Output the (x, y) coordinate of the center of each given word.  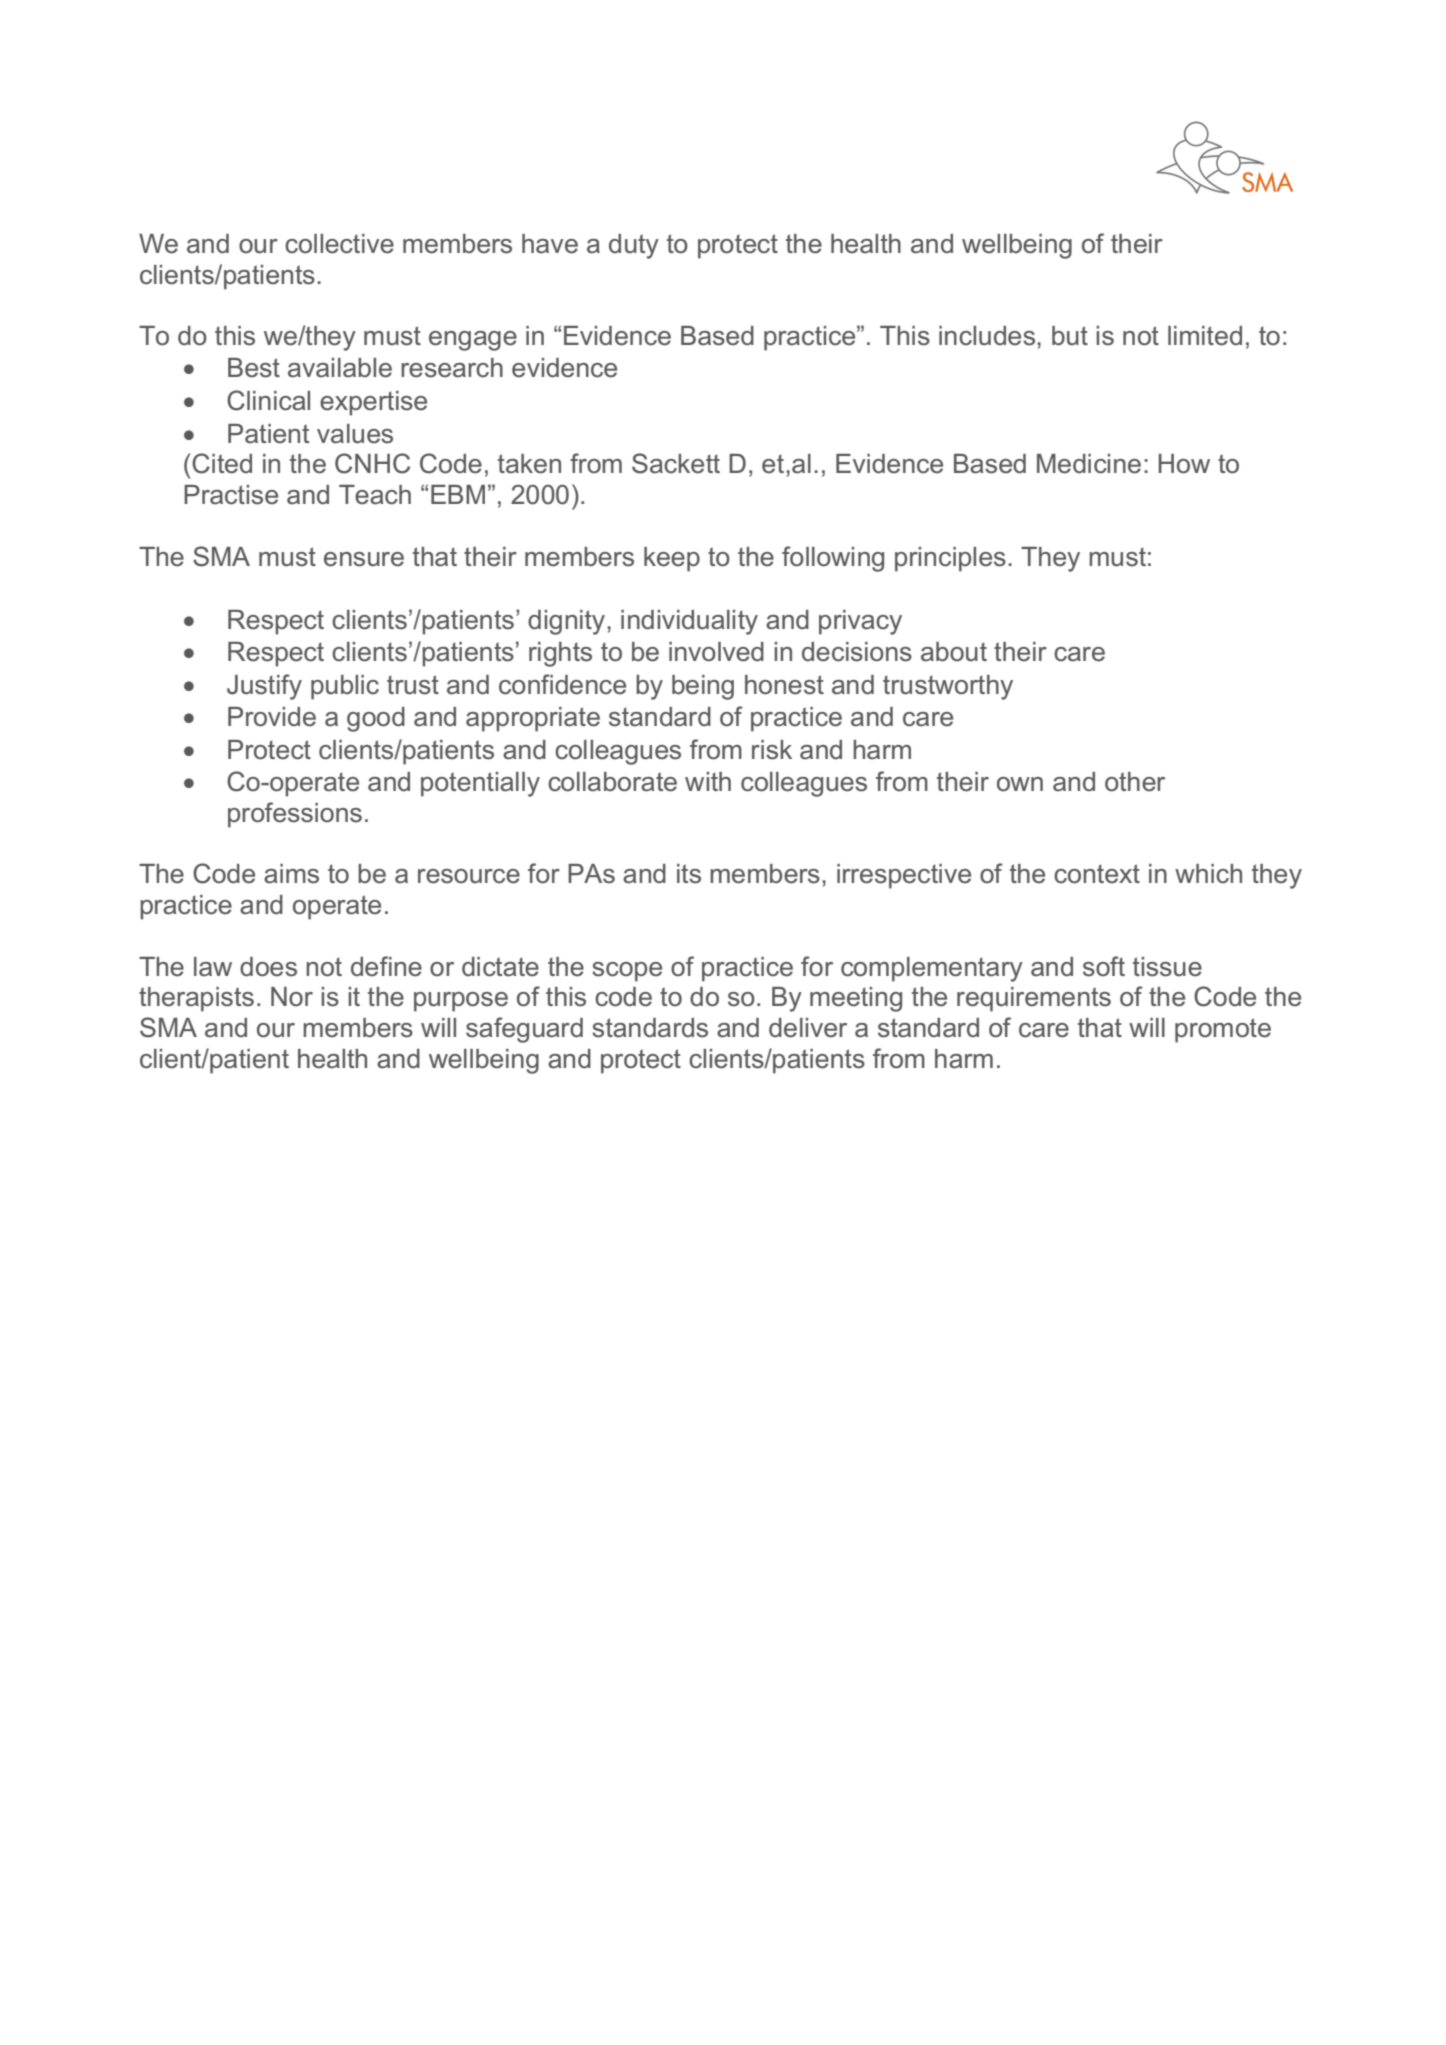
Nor (292, 997)
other (1135, 782)
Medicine (1089, 464)
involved (716, 652)
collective (339, 244)
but (1070, 336)
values (355, 434)
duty (634, 246)
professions (295, 815)
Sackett (676, 463)
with (708, 781)
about (954, 652)
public (345, 687)
